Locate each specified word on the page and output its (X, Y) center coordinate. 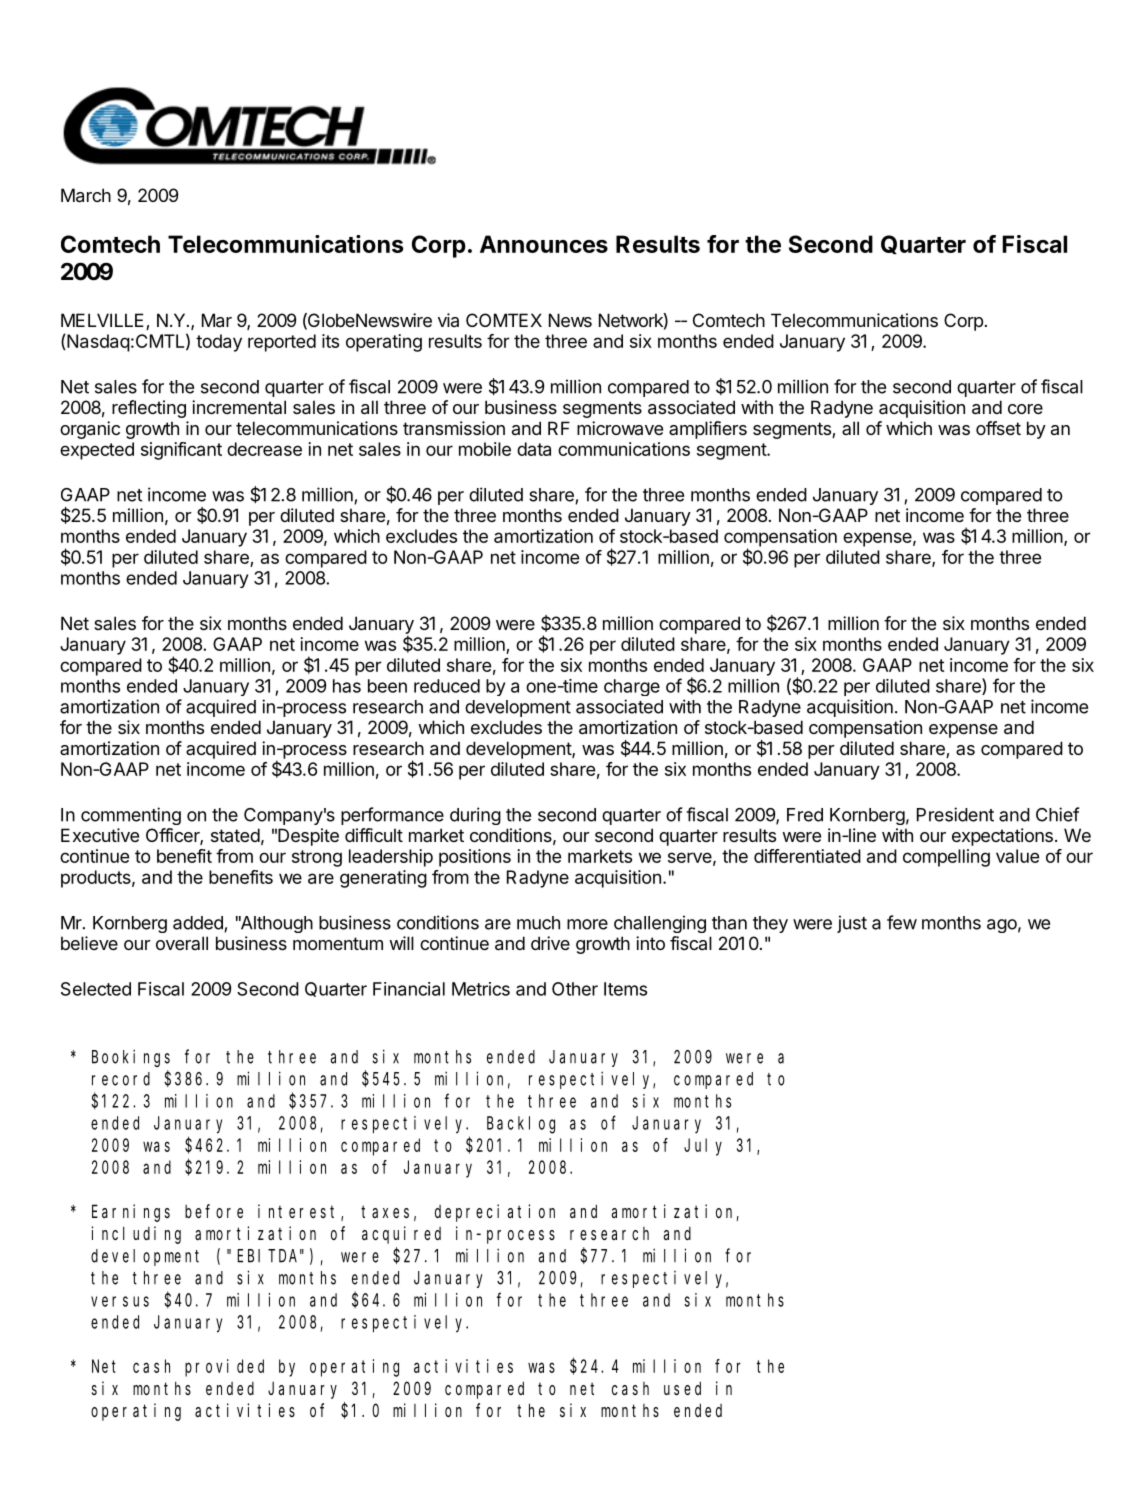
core (1025, 409)
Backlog (521, 1125)
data (534, 449)
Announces (544, 244)
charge (632, 687)
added (199, 924)
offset (998, 428)
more (587, 924)
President (955, 814)
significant (181, 451)
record (121, 1079)
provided (224, 1368)
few (902, 922)
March (86, 195)
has (347, 686)
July (703, 1147)
